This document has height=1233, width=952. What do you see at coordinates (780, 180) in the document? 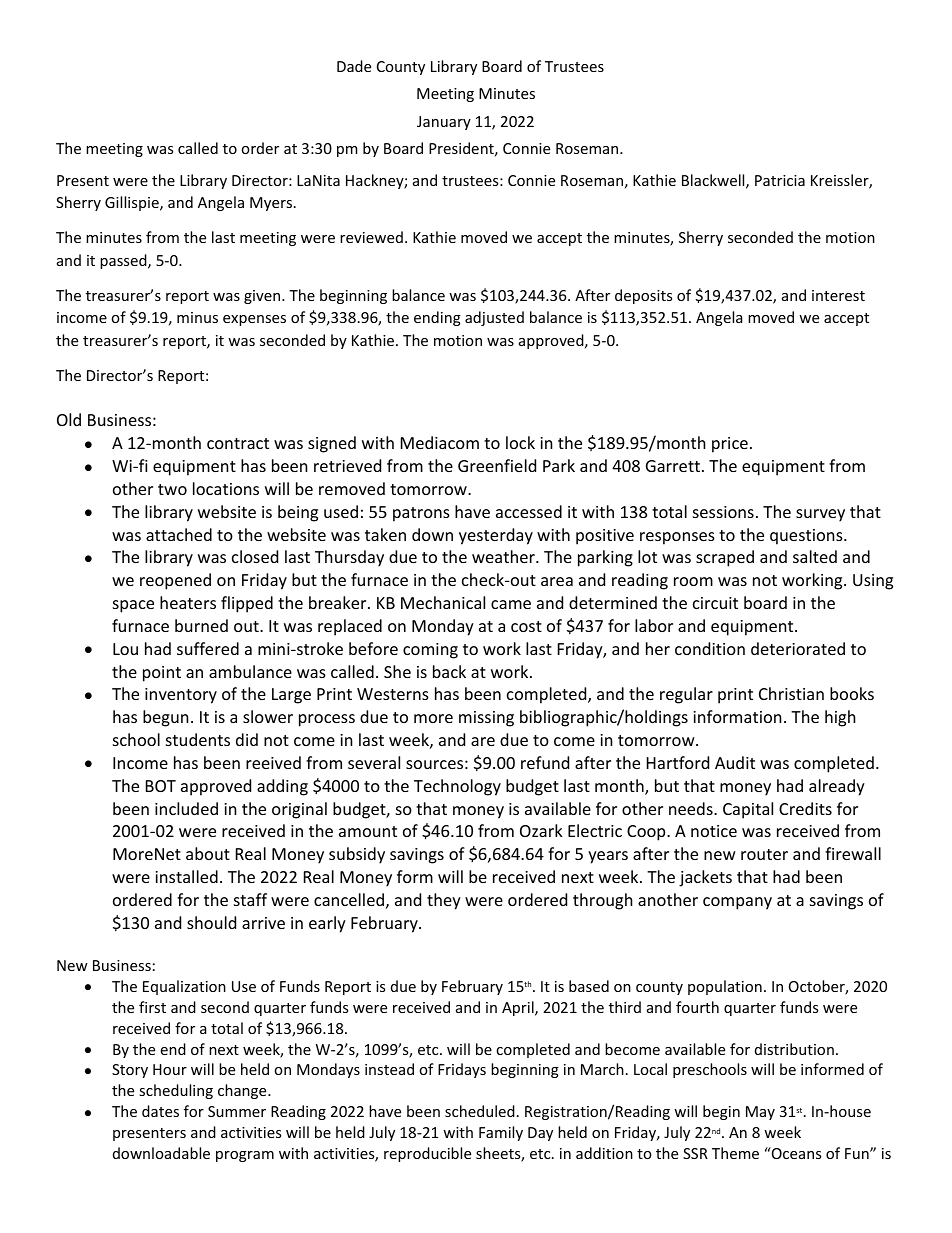
I see `Patricia` at bounding box center [780, 180].
